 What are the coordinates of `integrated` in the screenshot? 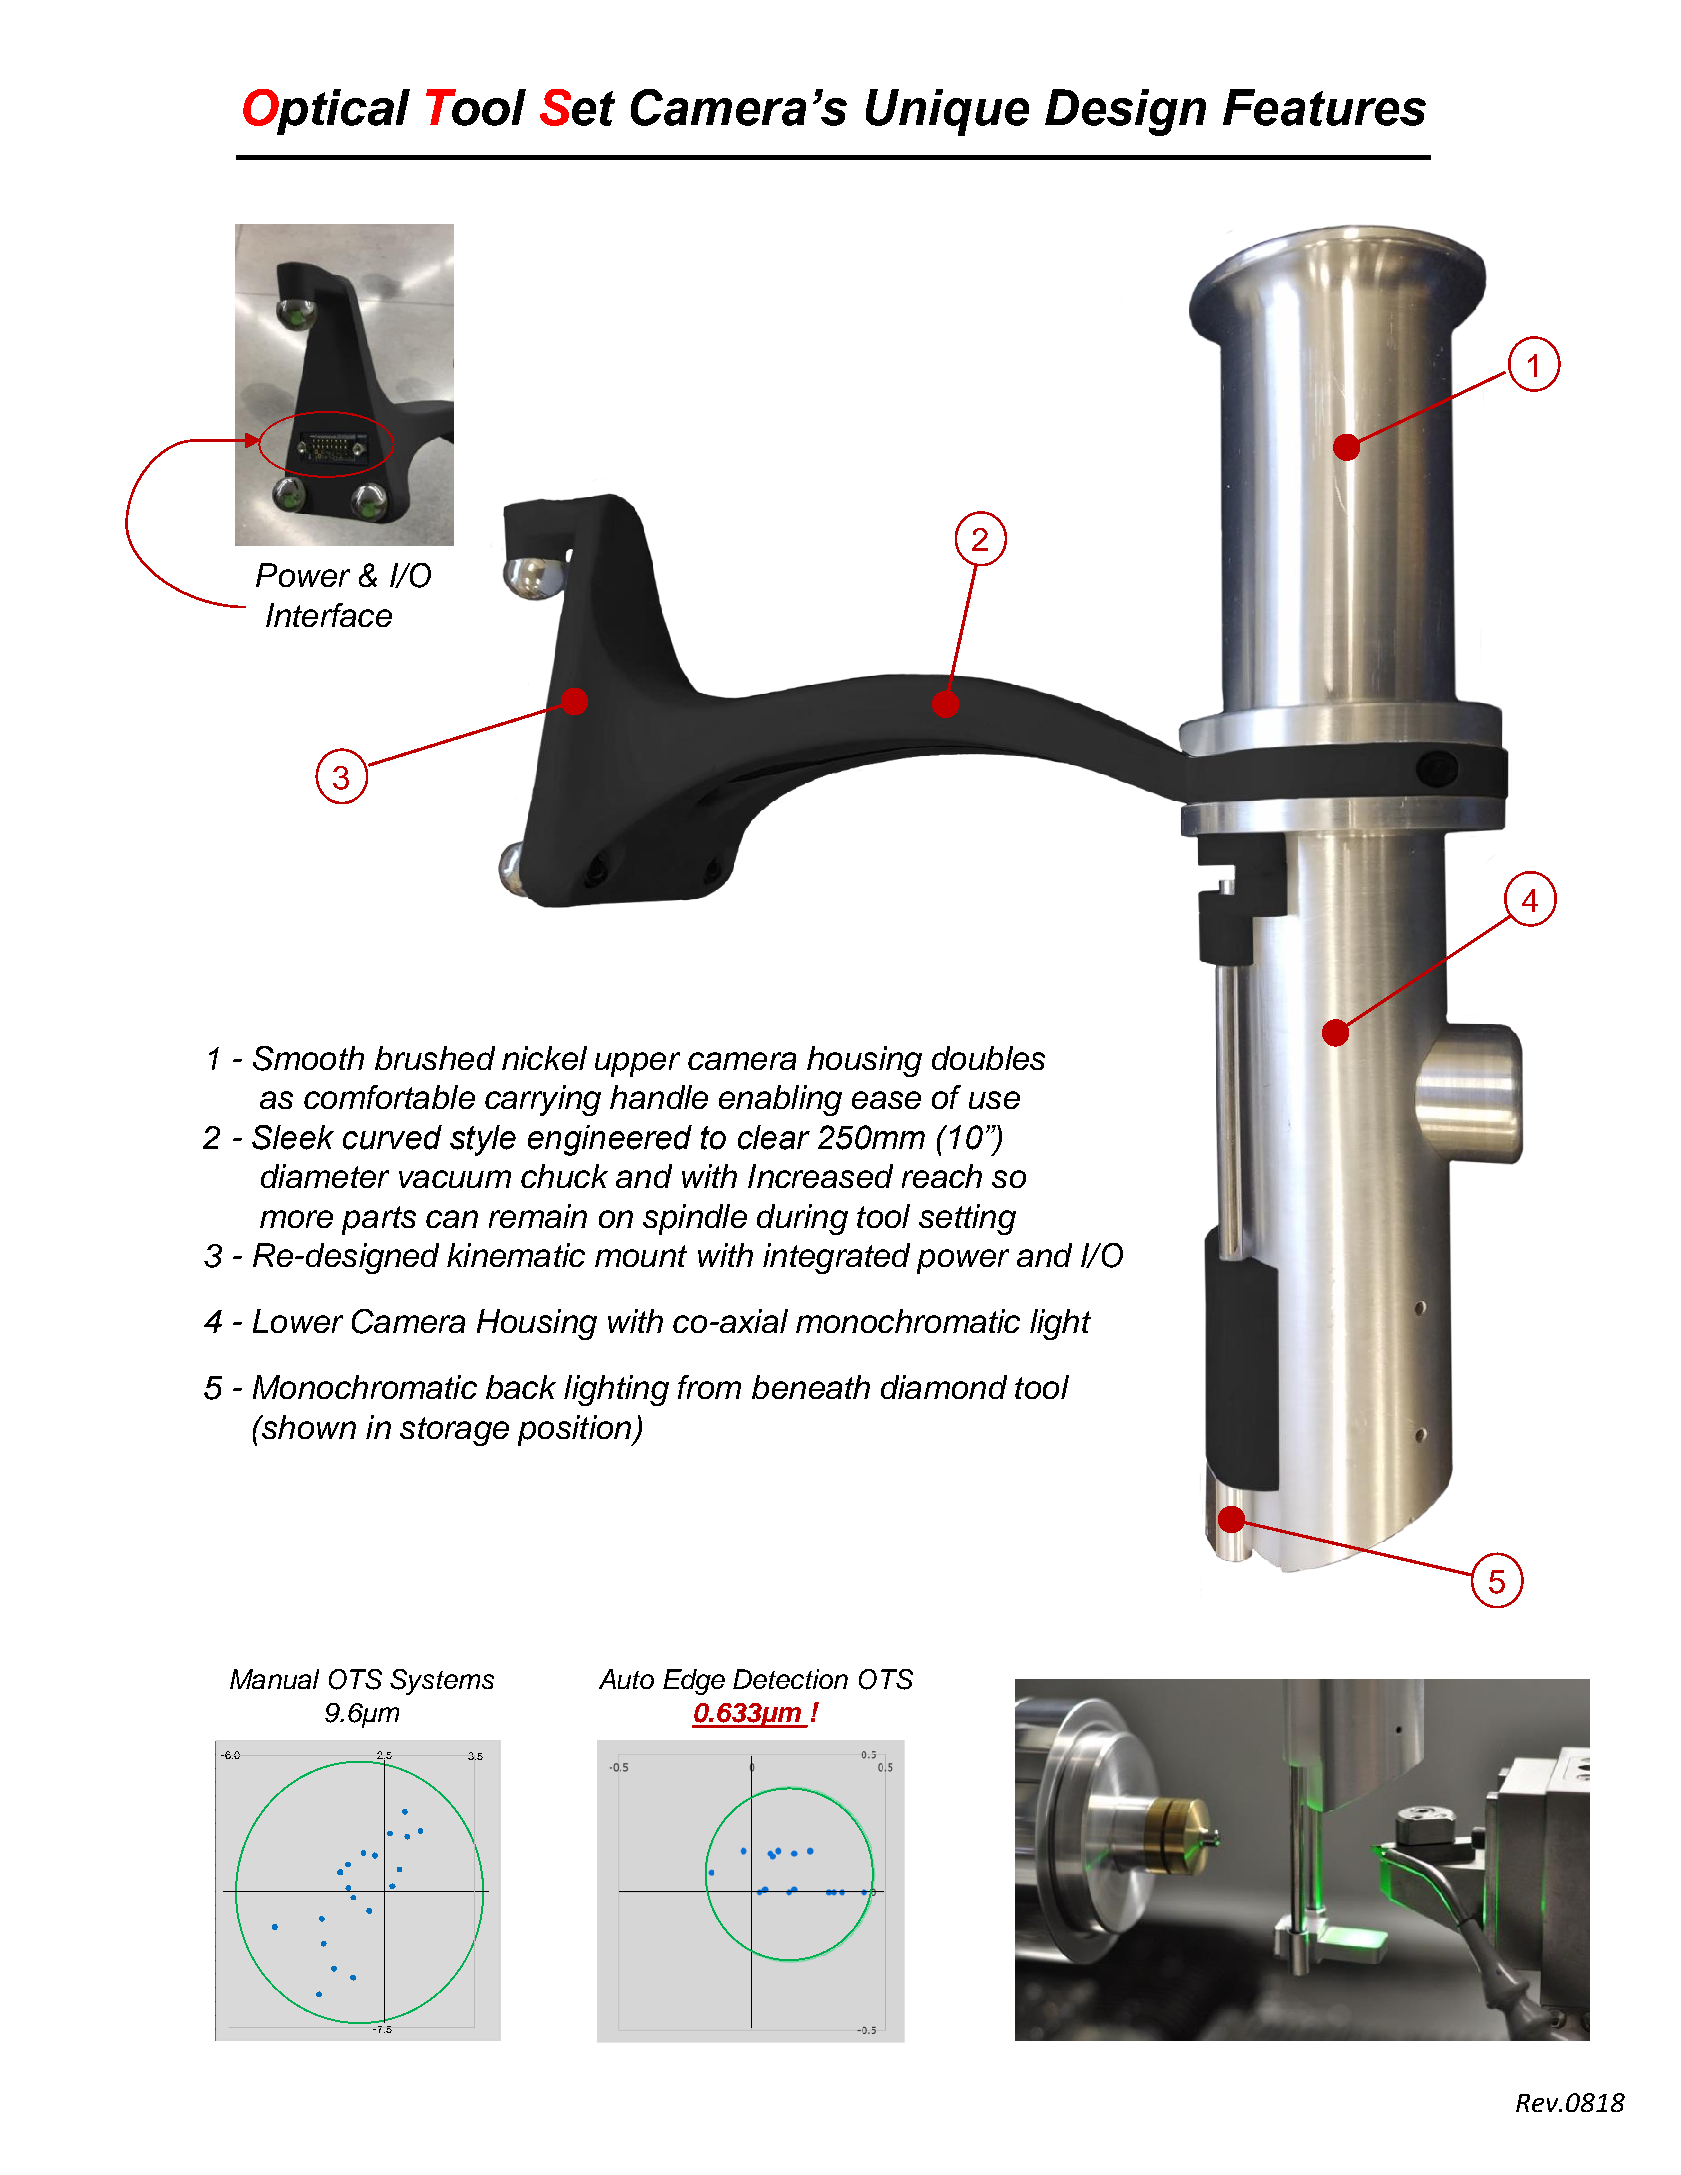 It's located at (836, 1258).
